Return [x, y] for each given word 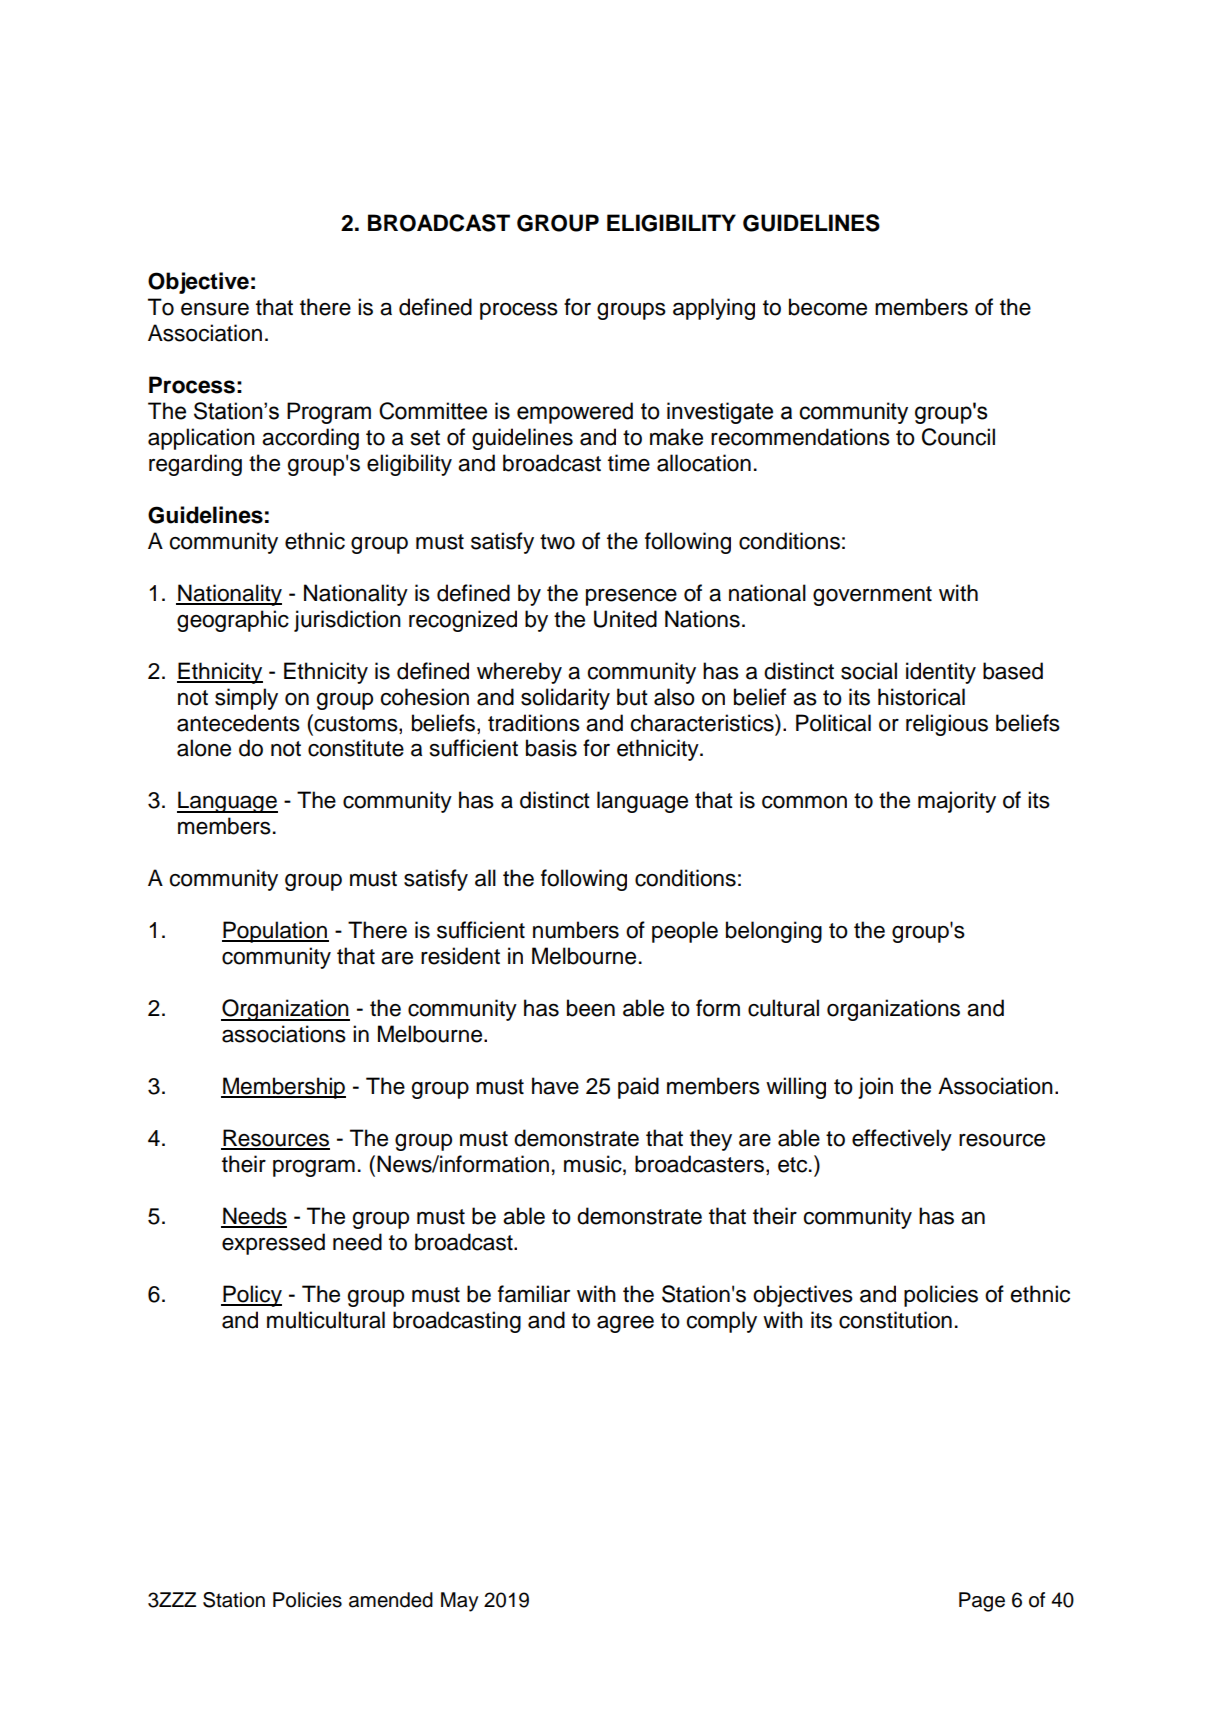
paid [638, 1088]
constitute [356, 748]
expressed [273, 1244]
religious [947, 725]
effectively [902, 1140]
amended [391, 1600]
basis [551, 748]
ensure [215, 309]
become [828, 307]
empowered [575, 413]
